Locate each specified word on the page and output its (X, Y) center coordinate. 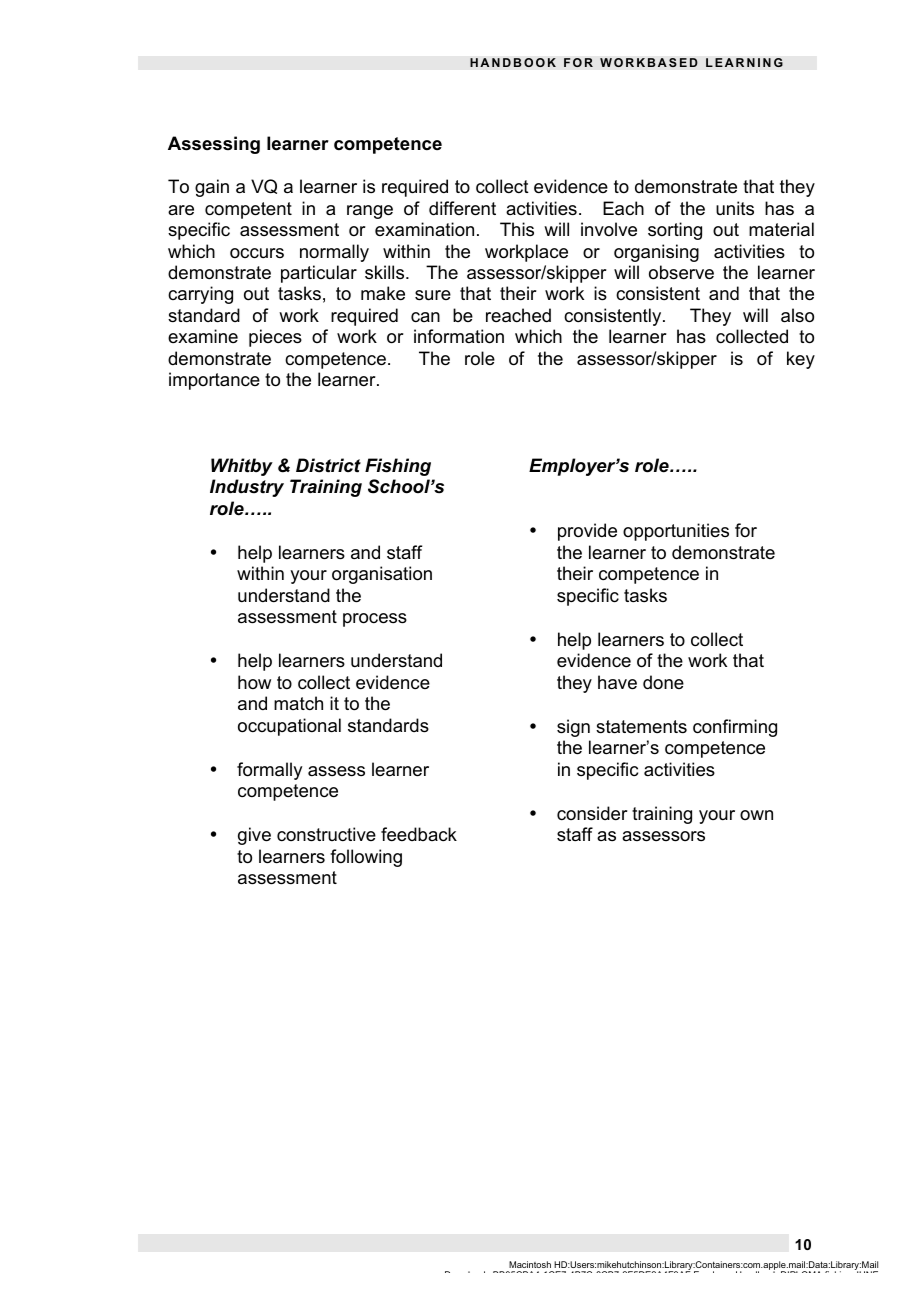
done (663, 682)
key (801, 360)
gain (212, 188)
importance (214, 381)
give (254, 836)
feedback (419, 834)
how (254, 682)
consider (592, 813)
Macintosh (530, 1264)
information (459, 336)
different (462, 208)
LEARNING (744, 63)
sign (573, 728)
